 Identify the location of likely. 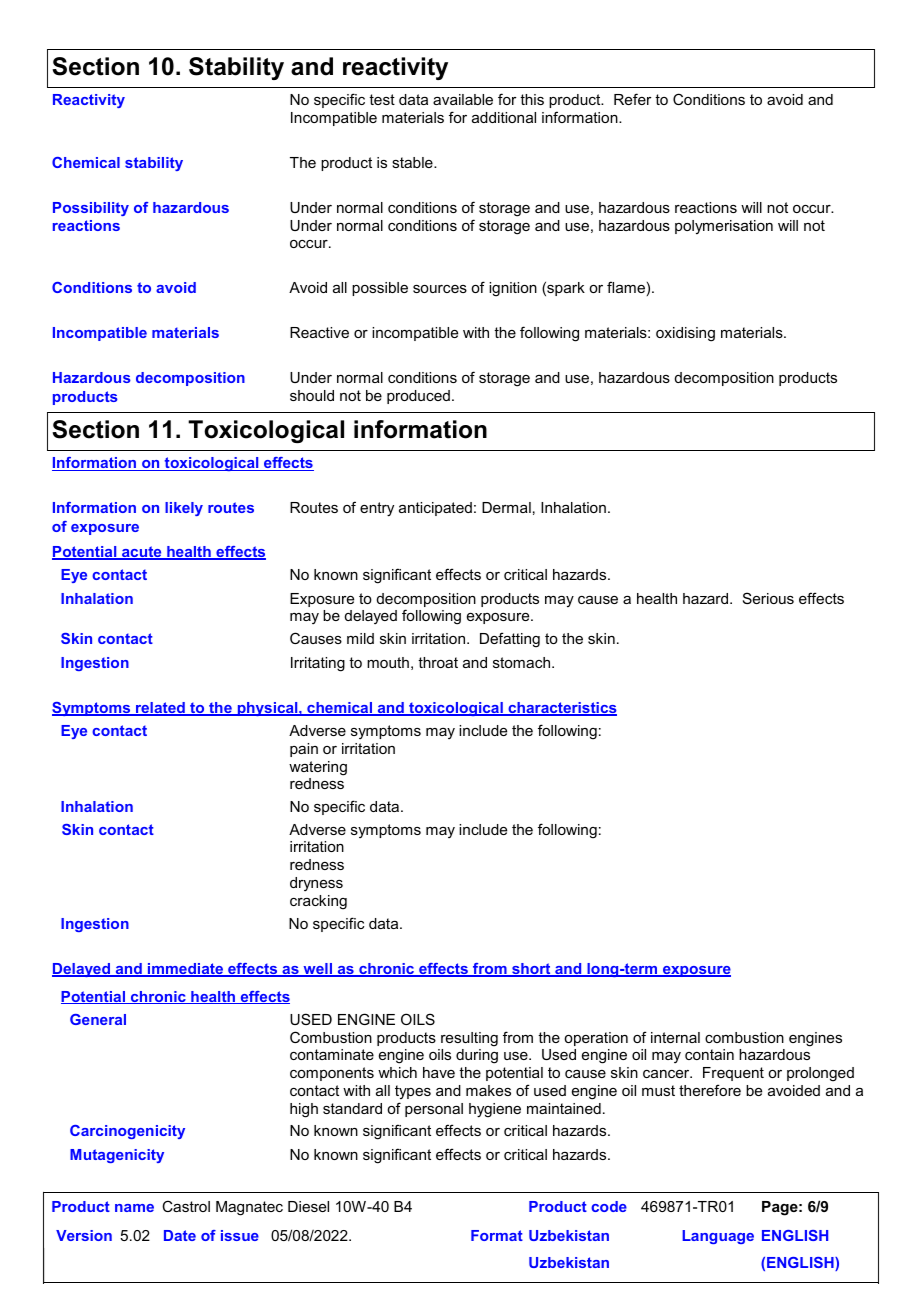
(184, 509).
